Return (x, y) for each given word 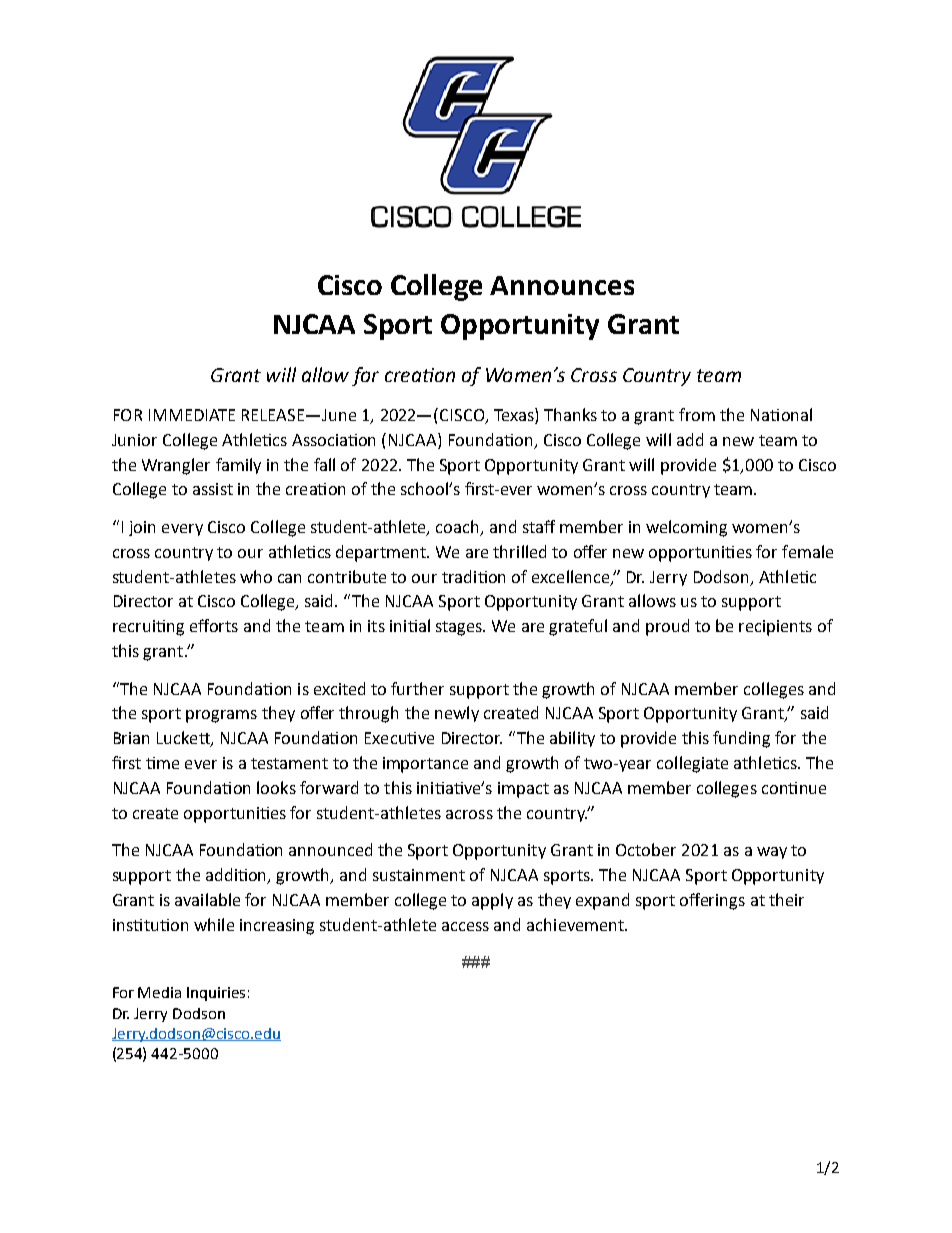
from (697, 414)
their (786, 899)
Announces (562, 285)
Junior (134, 440)
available (207, 899)
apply (492, 901)
